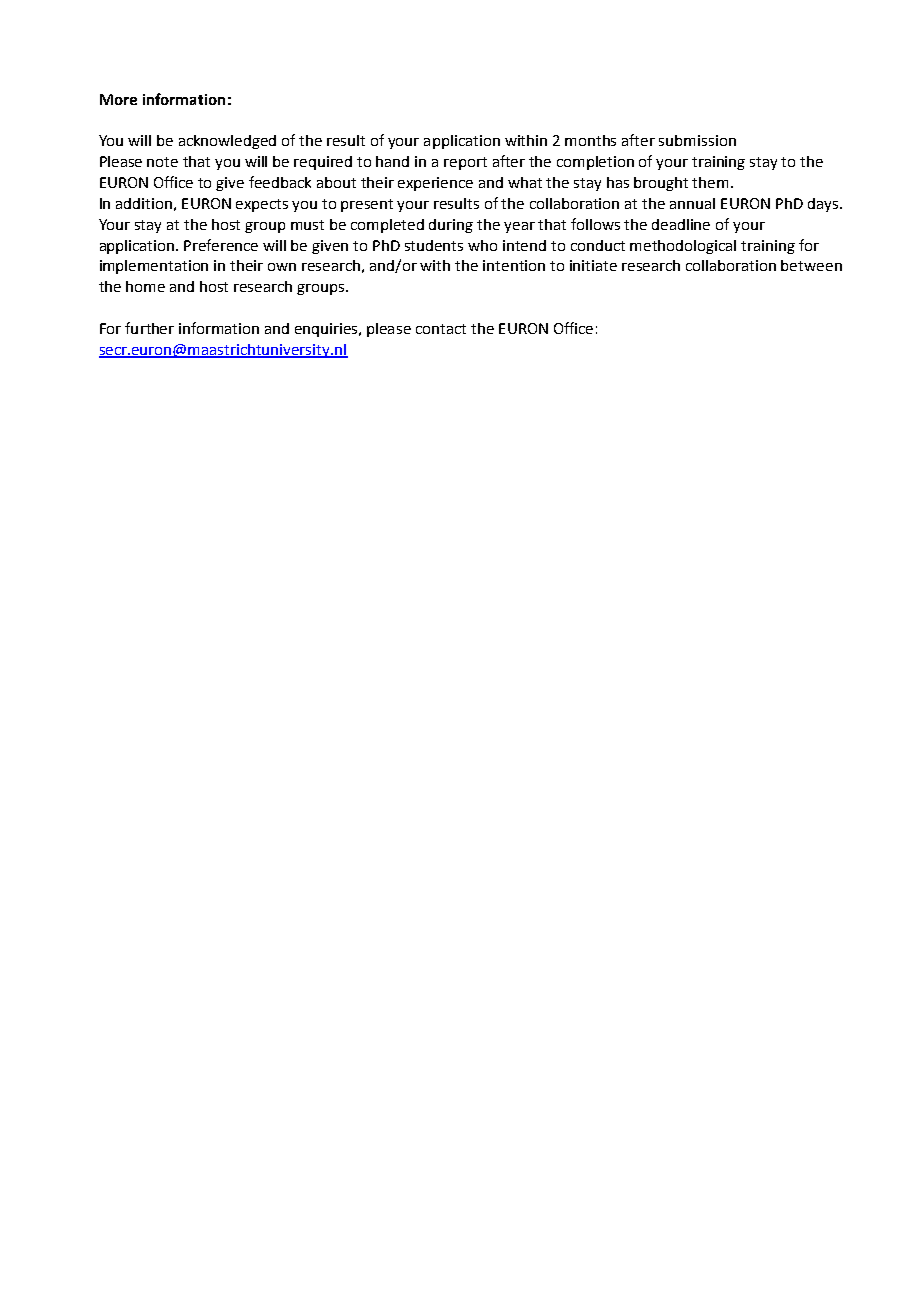  What do you see at coordinates (590, 140) in the screenshot?
I see `months` at bounding box center [590, 140].
